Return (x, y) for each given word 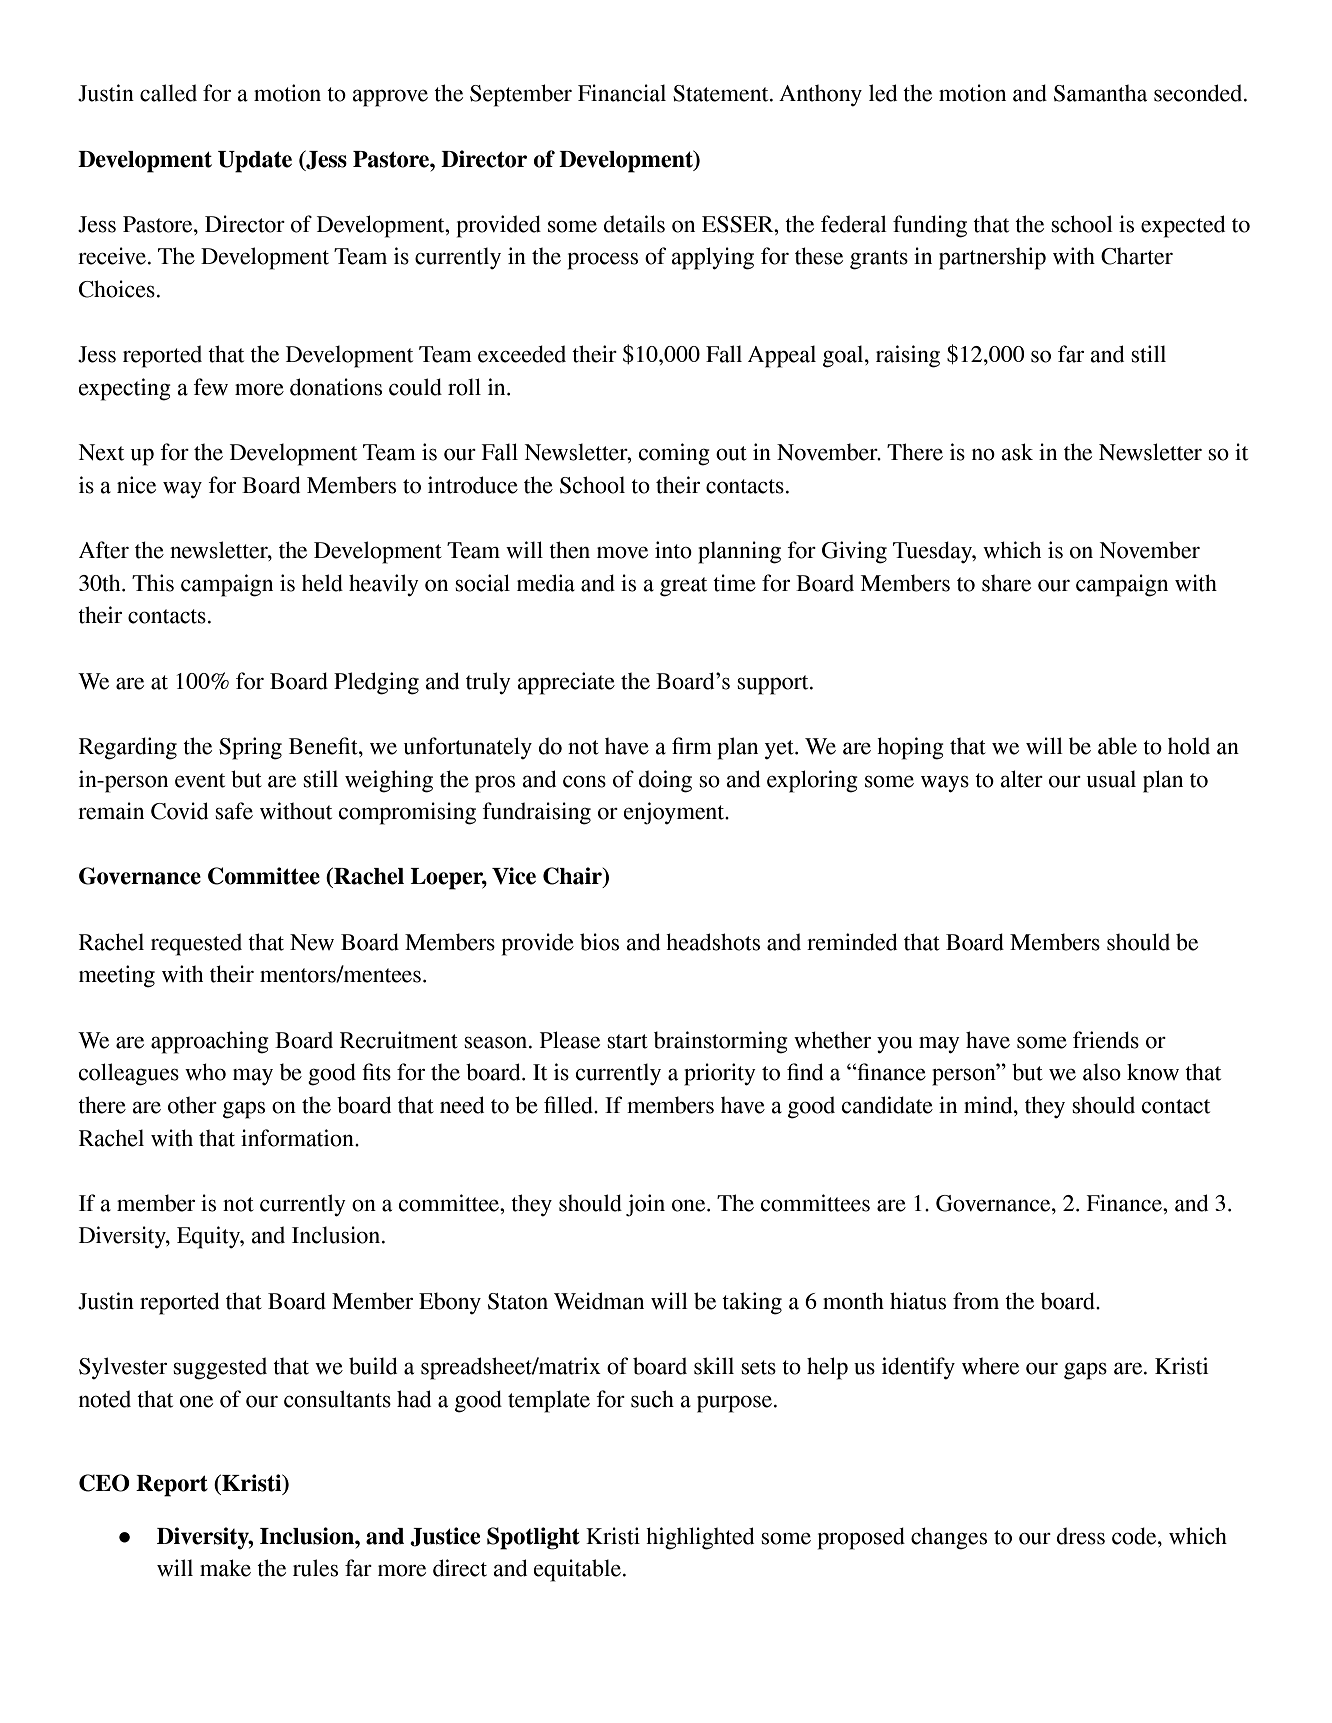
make (225, 1568)
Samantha (1100, 93)
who (205, 1072)
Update (255, 162)
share (1006, 583)
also (1102, 1072)
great (683, 587)
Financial (622, 93)
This (153, 583)
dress (1081, 1536)
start (627, 1041)
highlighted (700, 1538)
